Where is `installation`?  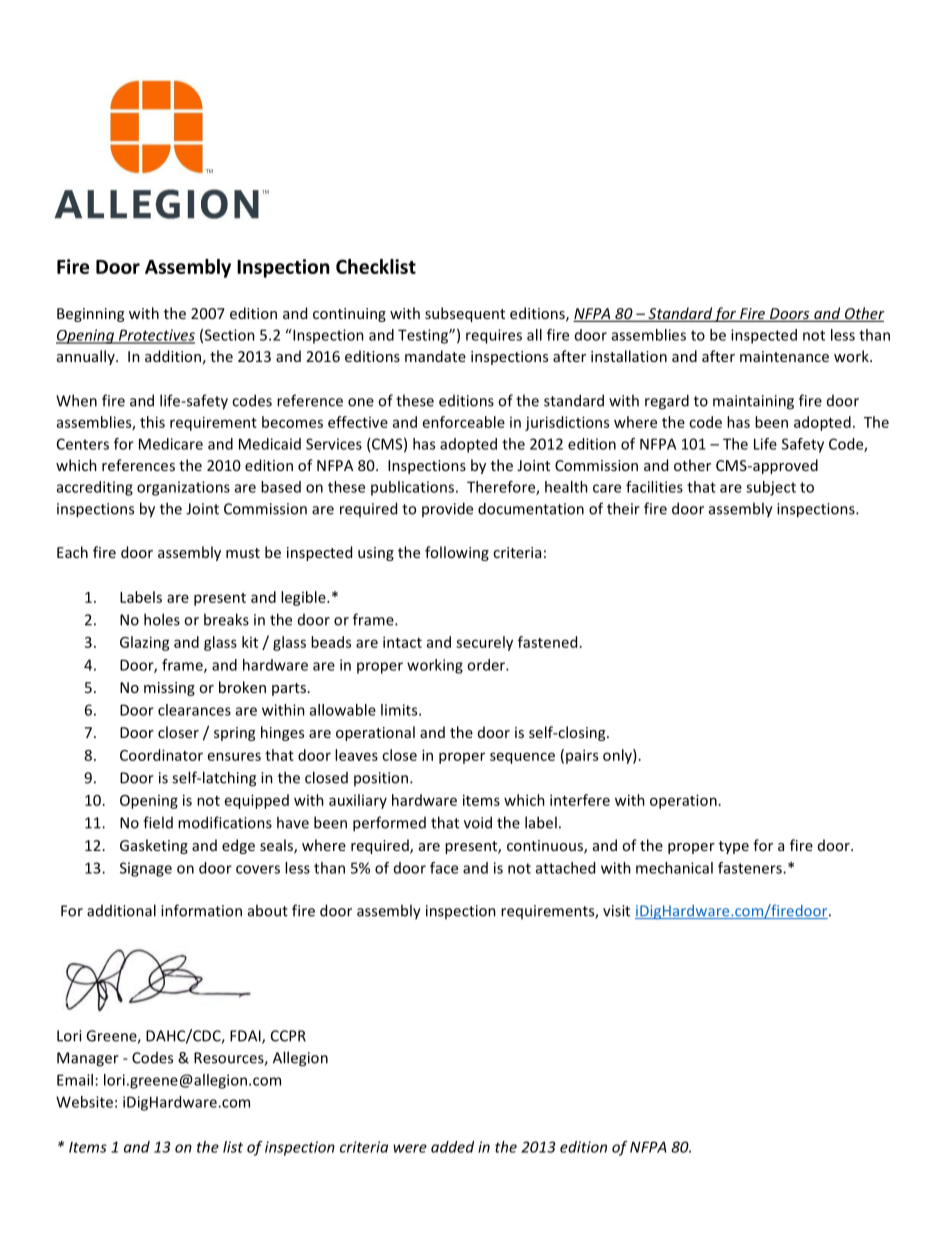 installation is located at coordinates (629, 356).
